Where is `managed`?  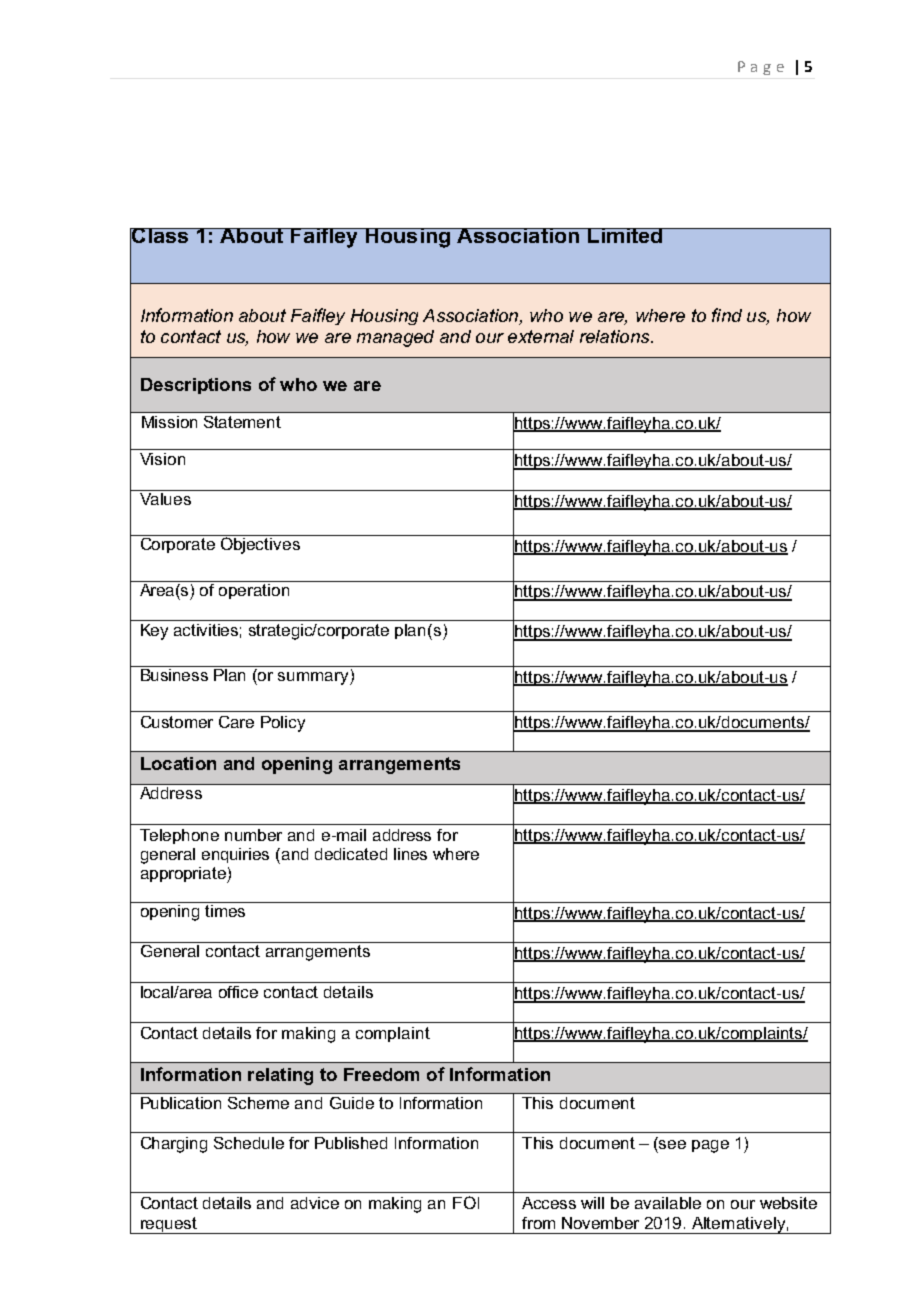
managed is located at coordinates (395, 338).
